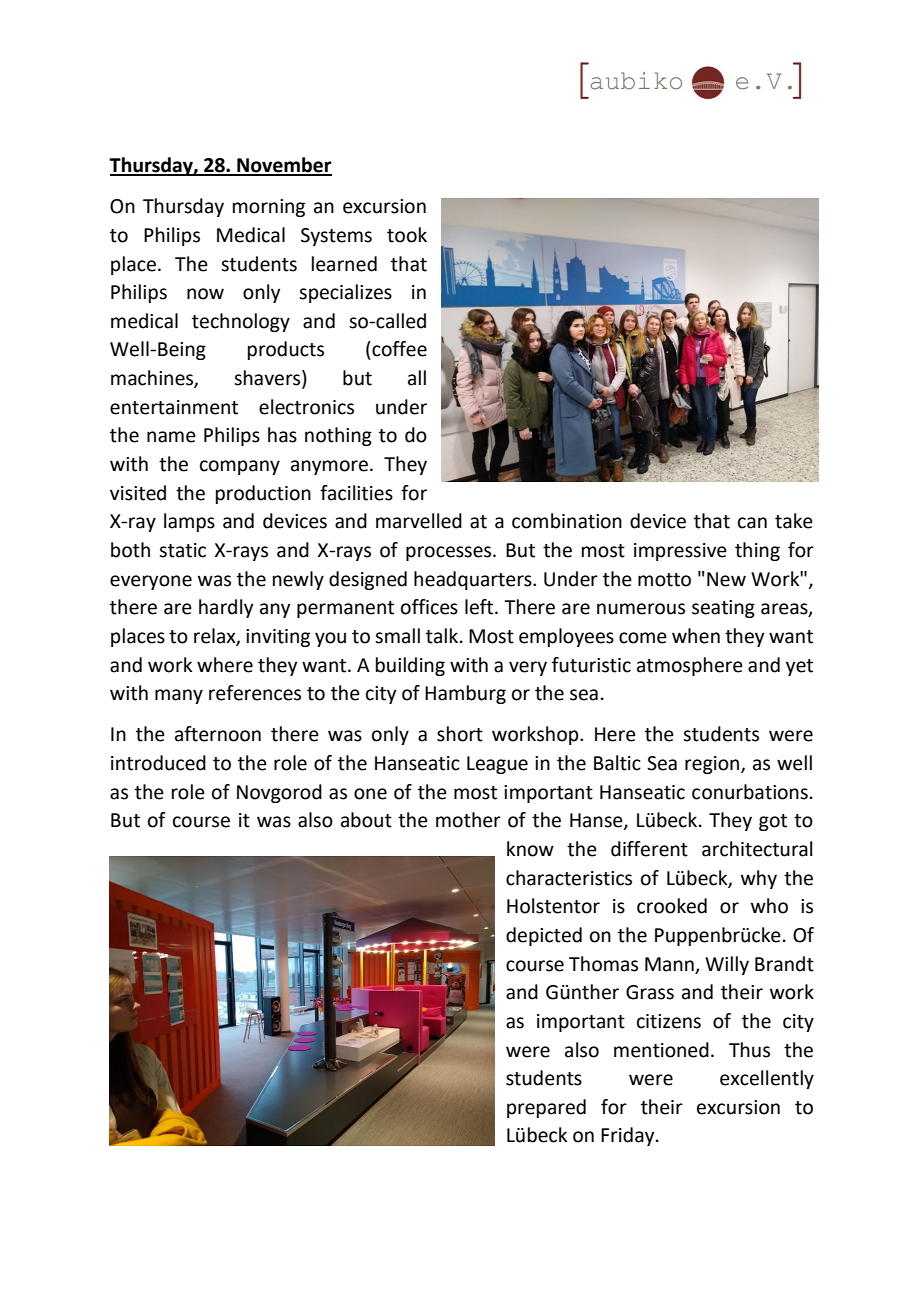 The height and width of the page is (1308, 924). What do you see at coordinates (629, 1136) in the page?
I see `Friday` at bounding box center [629, 1136].
